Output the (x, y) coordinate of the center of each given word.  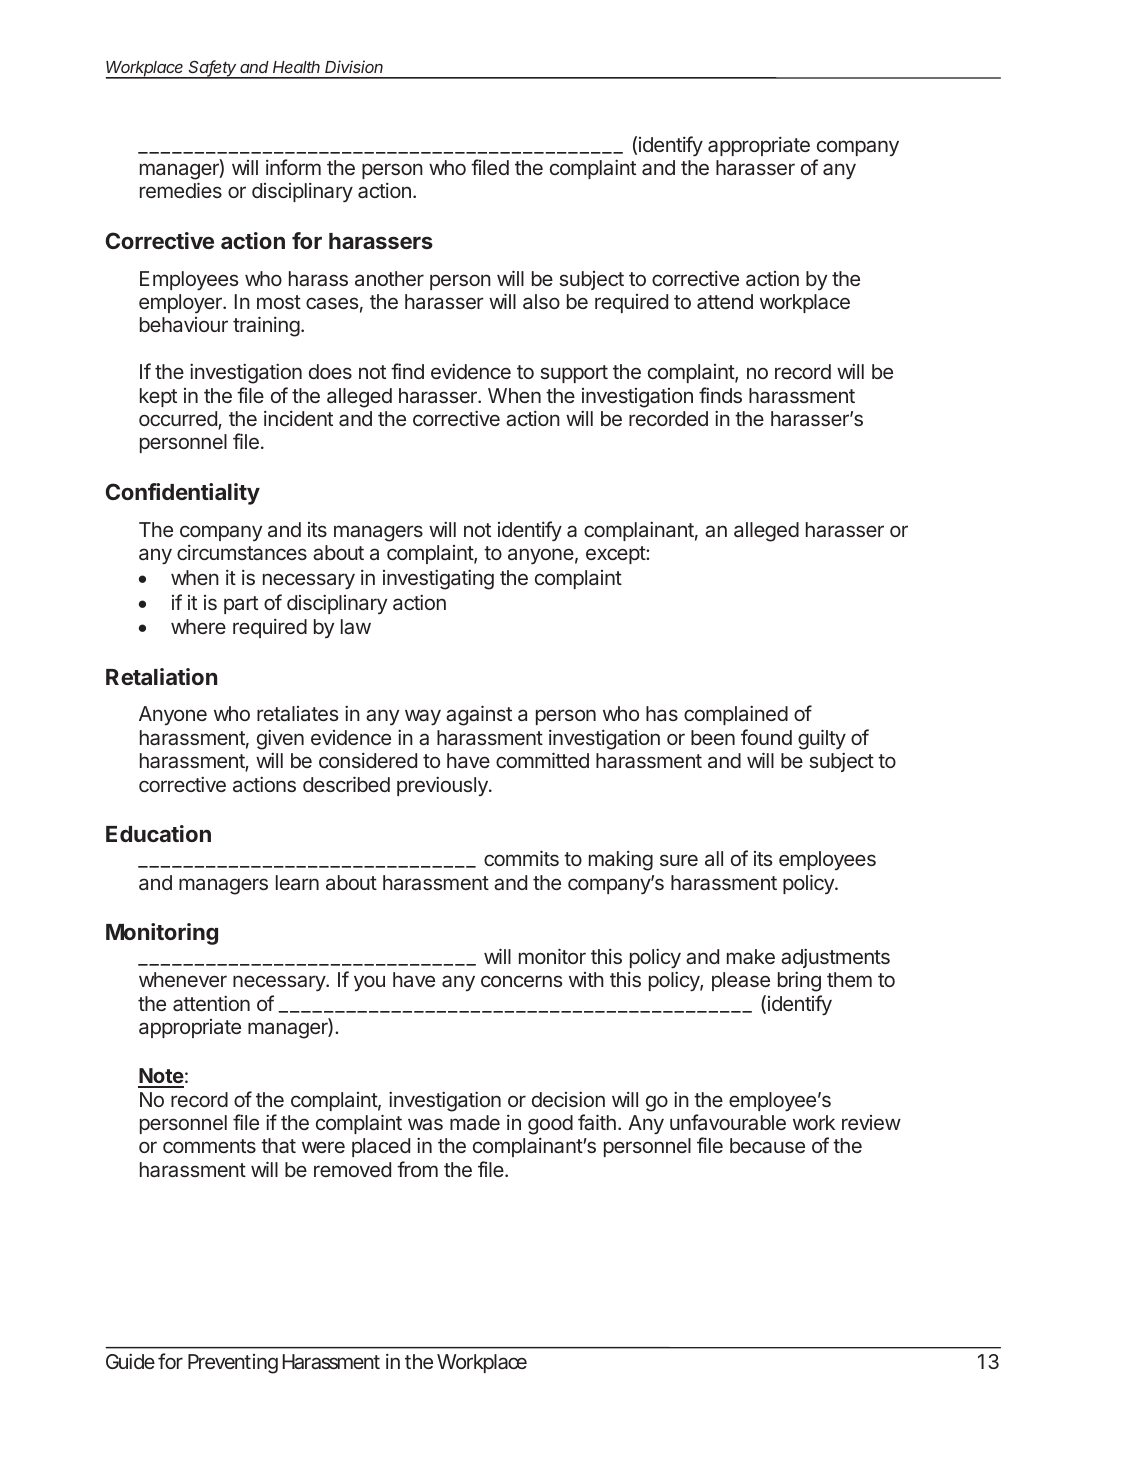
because (767, 1145)
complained (736, 715)
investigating (438, 579)
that (278, 1145)
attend (725, 301)
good (550, 1125)
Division (354, 66)
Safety (213, 69)
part (241, 605)
